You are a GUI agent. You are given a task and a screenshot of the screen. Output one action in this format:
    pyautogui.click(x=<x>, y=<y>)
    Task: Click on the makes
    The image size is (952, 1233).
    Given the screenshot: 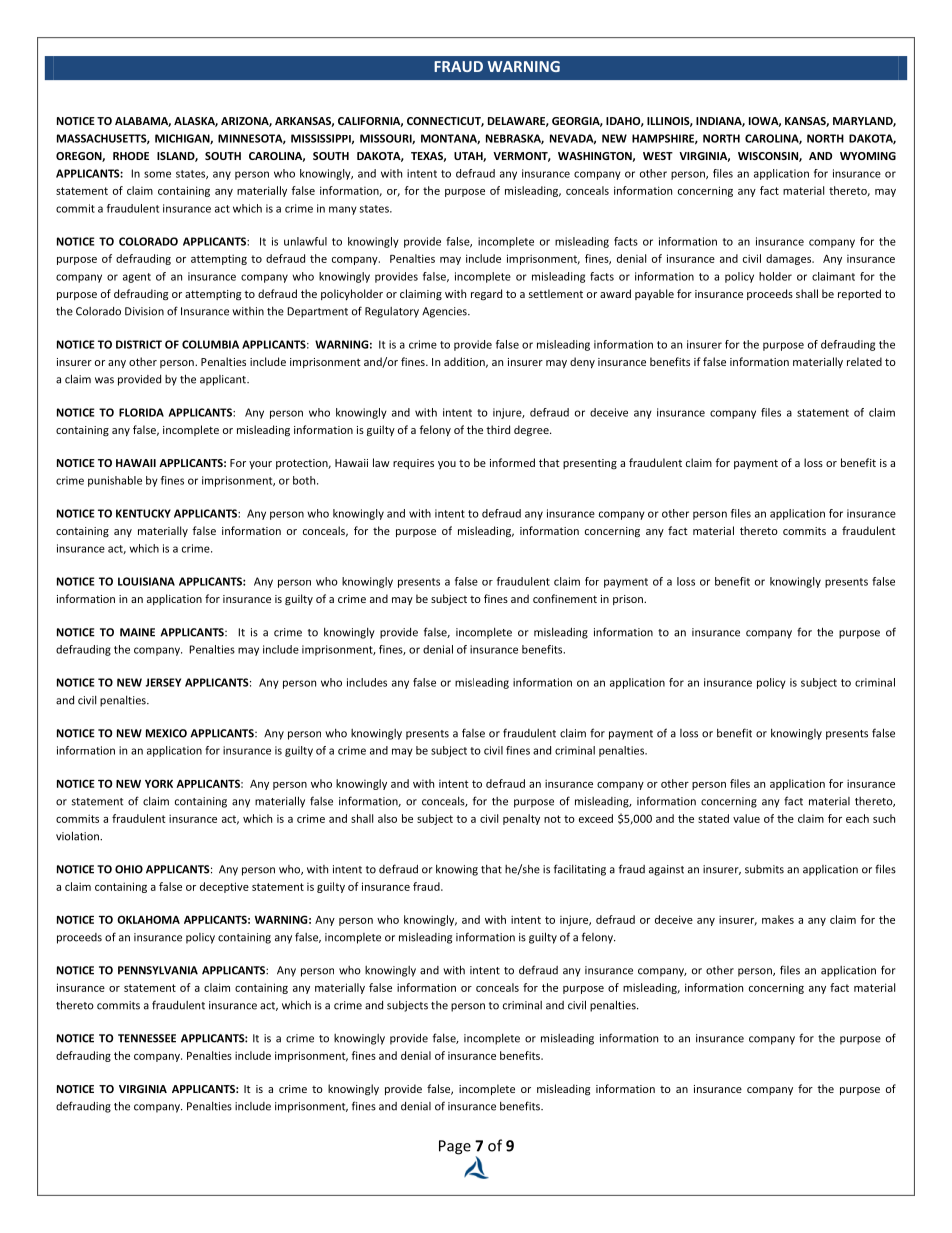 What is the action you would take?
    pyautogui.click(x=778, y=919)
